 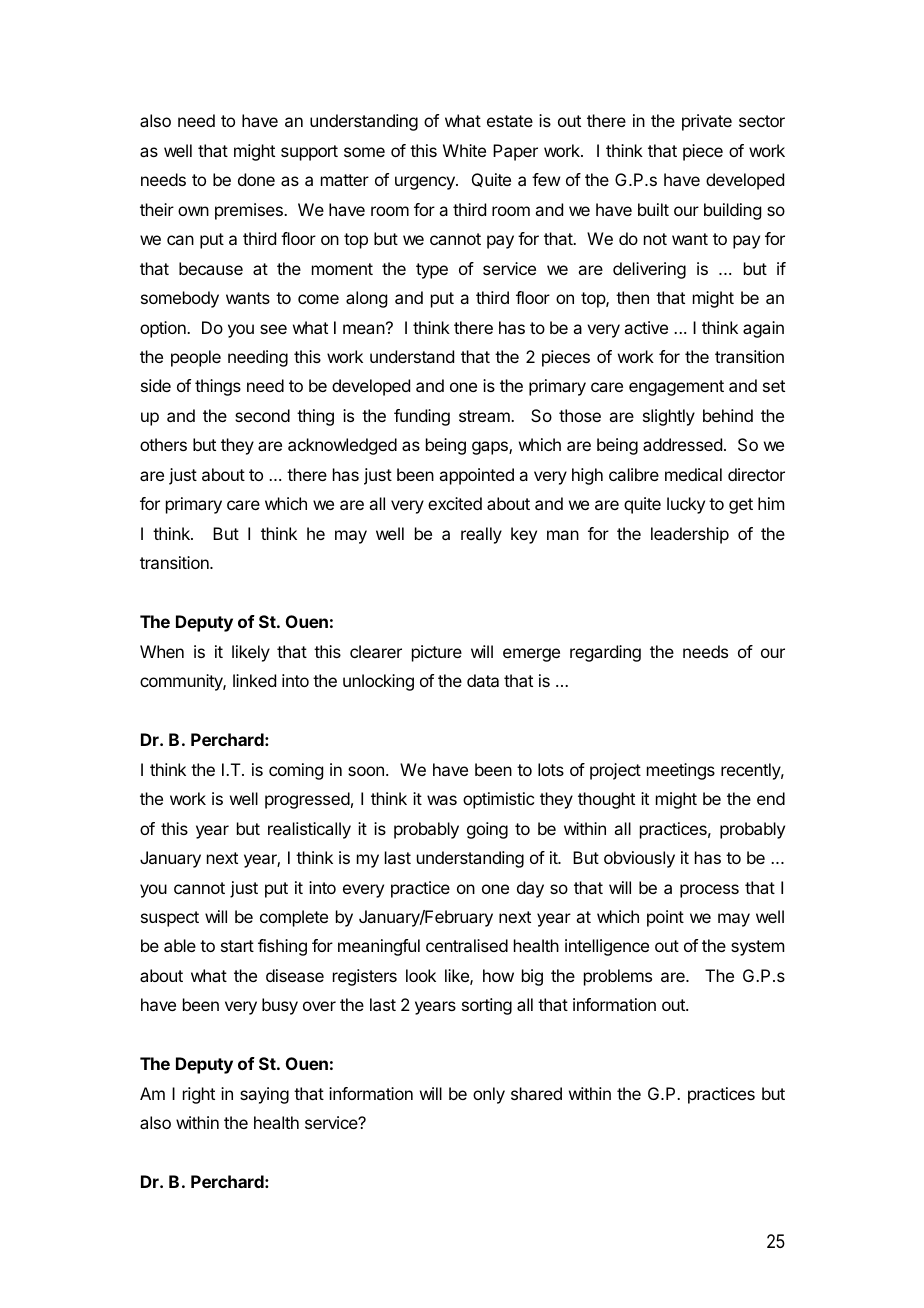 What do you see at coordinates (254, 680) in the screenshot?
I see `linked` at bounding box center [254, 680].
